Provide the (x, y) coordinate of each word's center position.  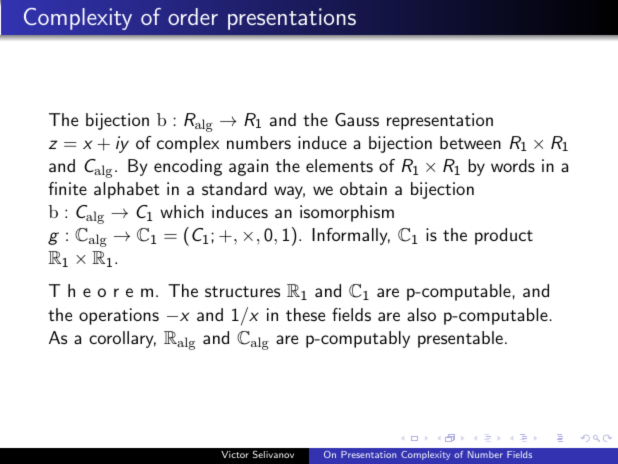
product (504, 236)
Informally (351, 236)
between (470, 142)
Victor (235, 454)
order (193, 16)
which (182, 211)
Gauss (357, 119)
